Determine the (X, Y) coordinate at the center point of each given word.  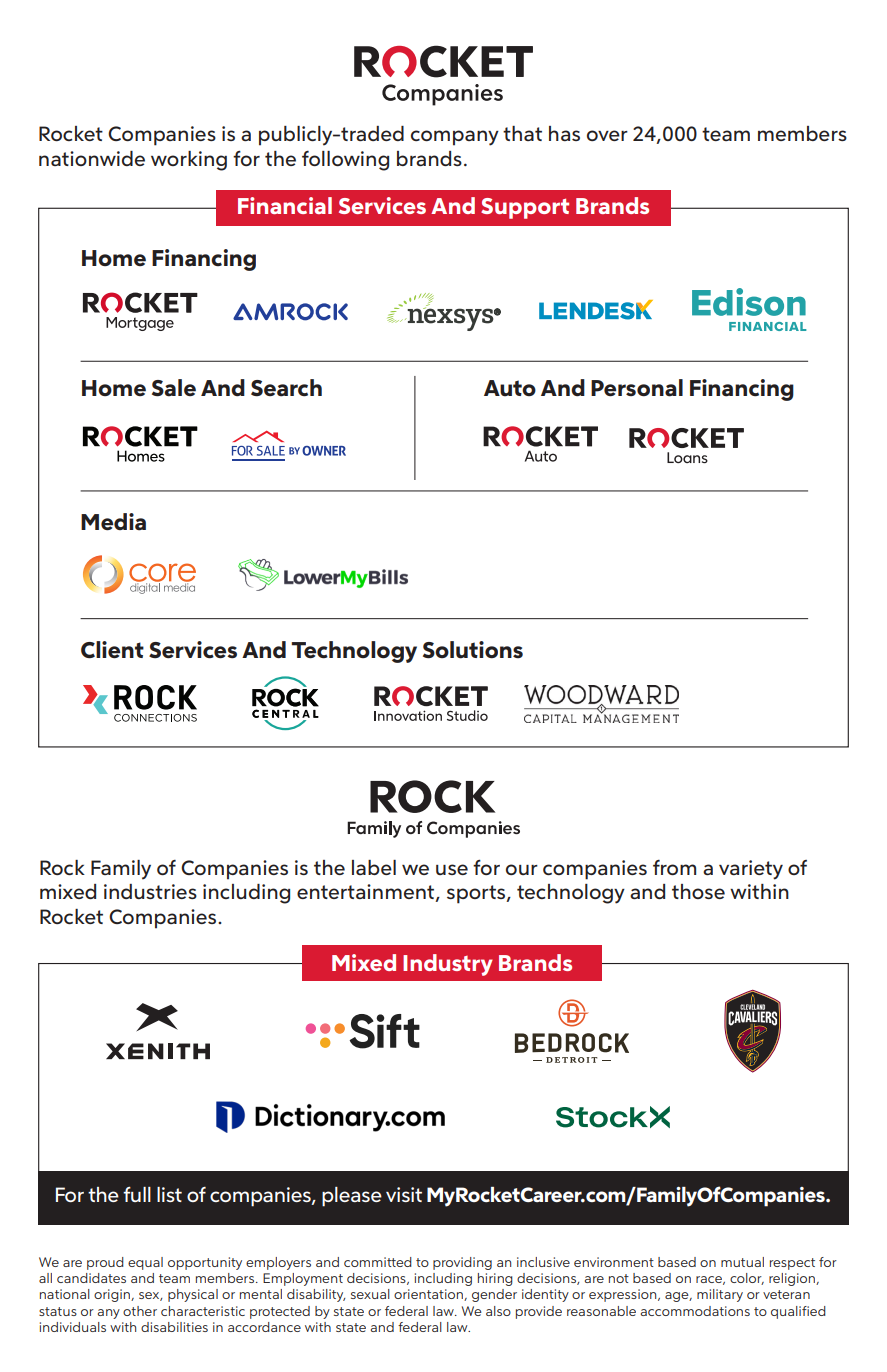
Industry (448, 965)
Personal (637, 388)
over (607, 135)
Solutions (473, 650)
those (698, 891)
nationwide (92, 158)
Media (113, 522)
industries (150, 891)
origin (113, 1295)
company (455, 138)
